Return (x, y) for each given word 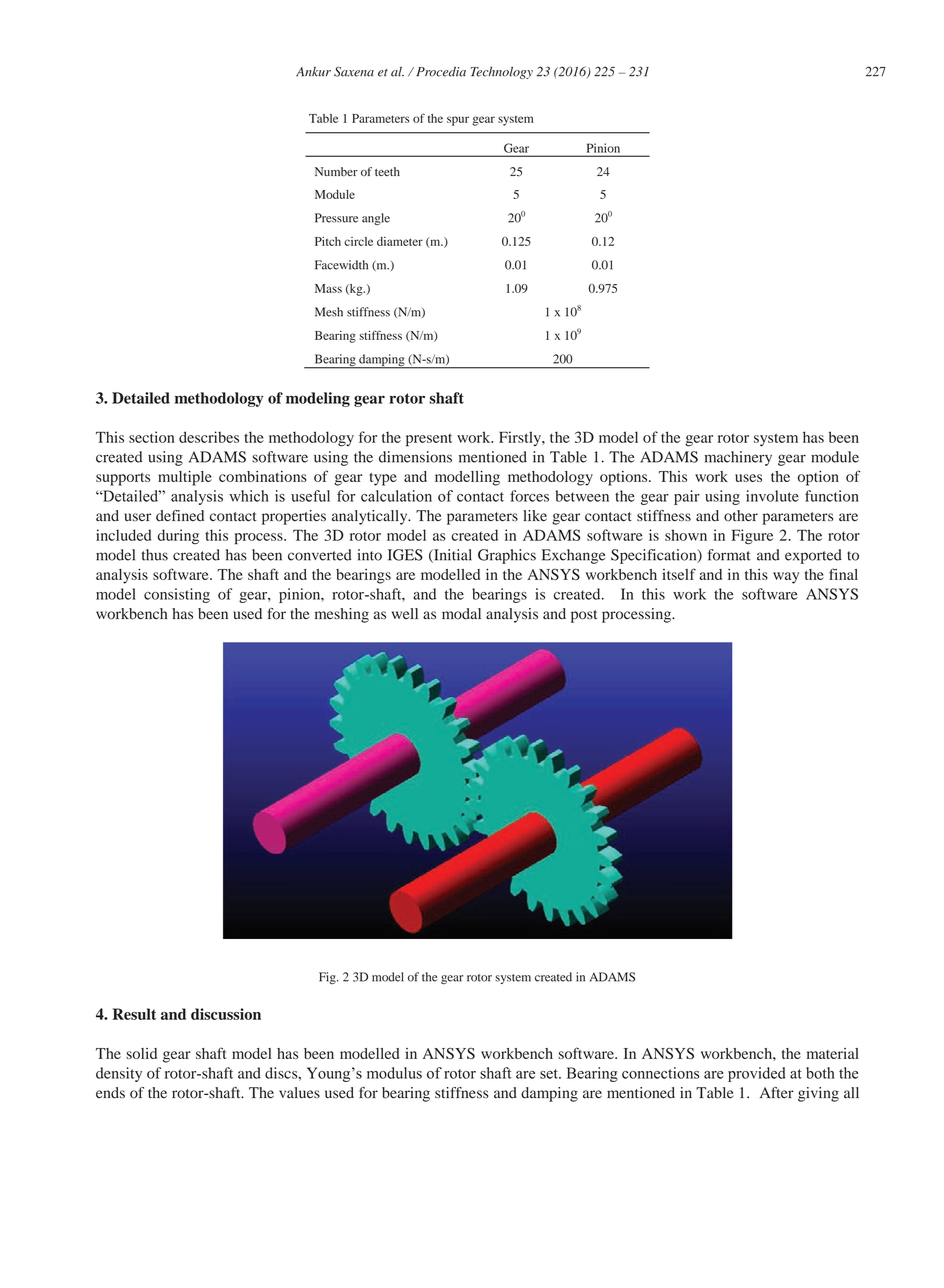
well (405, 613)
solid (141, 1053)
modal (461, 614)
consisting (177, 595)
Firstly (521, 438)
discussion (226, 1014)
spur (458, 121)
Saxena (354, 72)
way (786, 578)
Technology (501, 72)
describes (209, 437)
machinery (738, 458)
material (833, 1053)
